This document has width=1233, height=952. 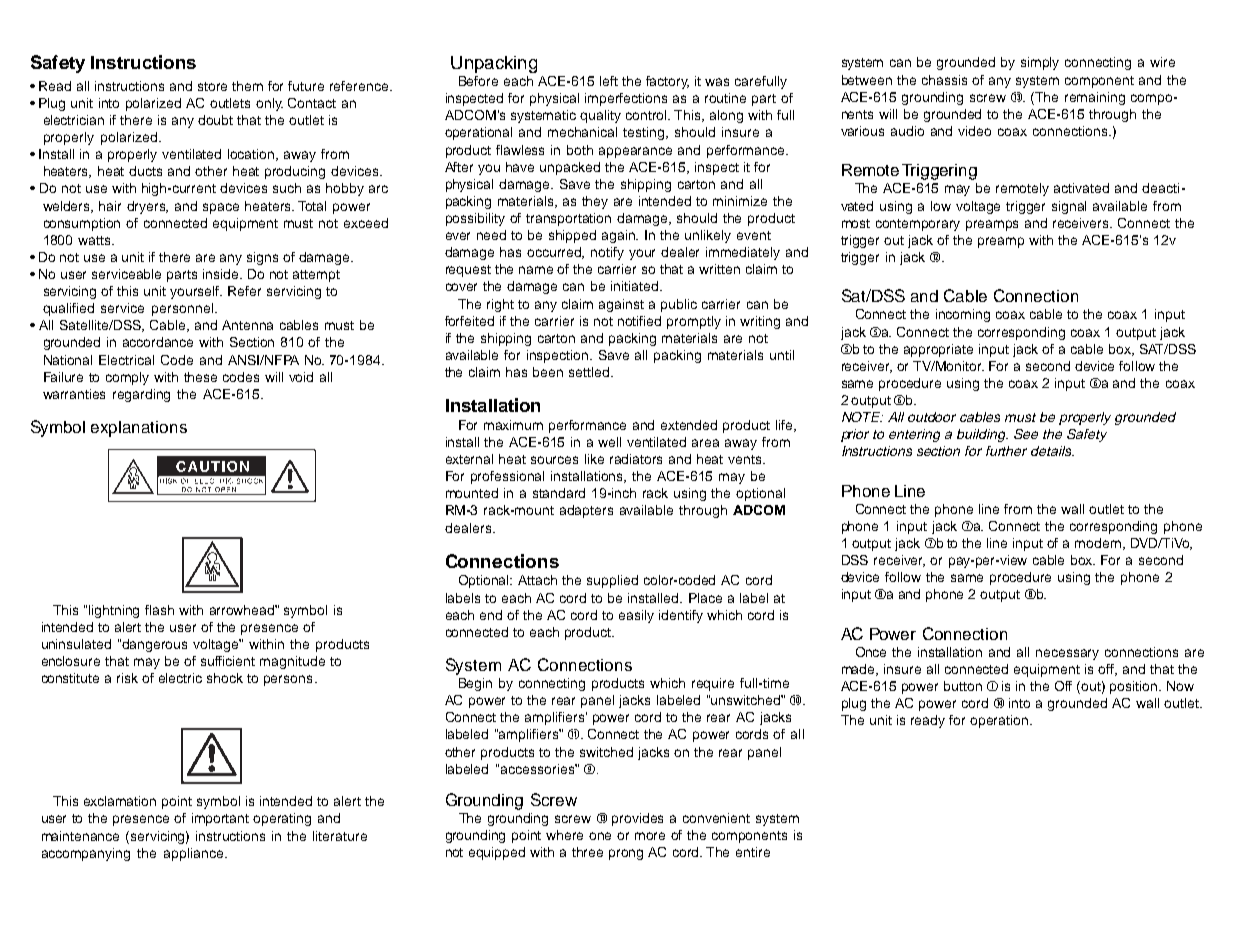 What do you see at coordinates (212, 86) in the document?
I see `store` at bounding box center [212, 86].
